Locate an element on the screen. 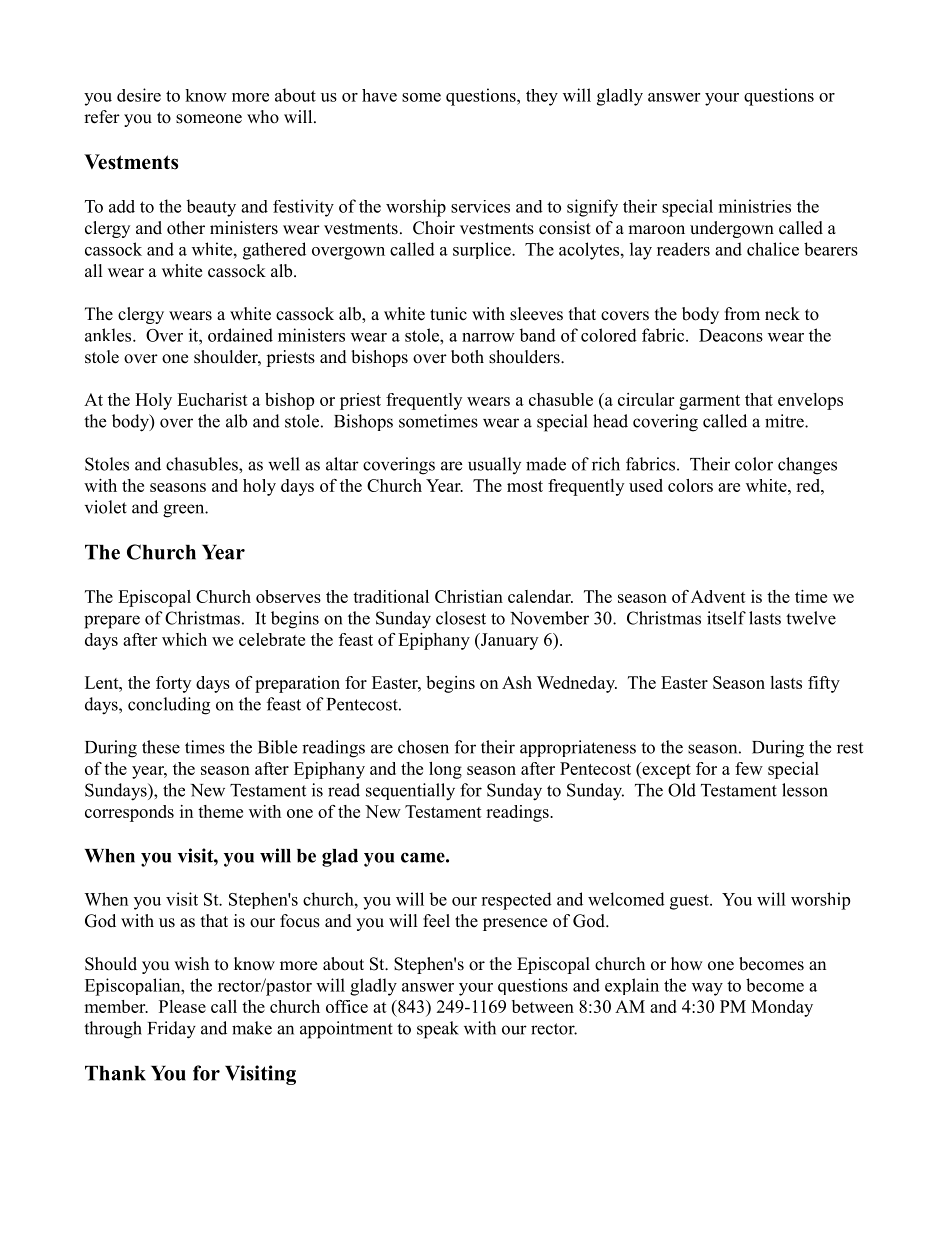 Image resolution: width=952 pixels, height=1233 pixels. ministries is located at coordinates (755, 206).
